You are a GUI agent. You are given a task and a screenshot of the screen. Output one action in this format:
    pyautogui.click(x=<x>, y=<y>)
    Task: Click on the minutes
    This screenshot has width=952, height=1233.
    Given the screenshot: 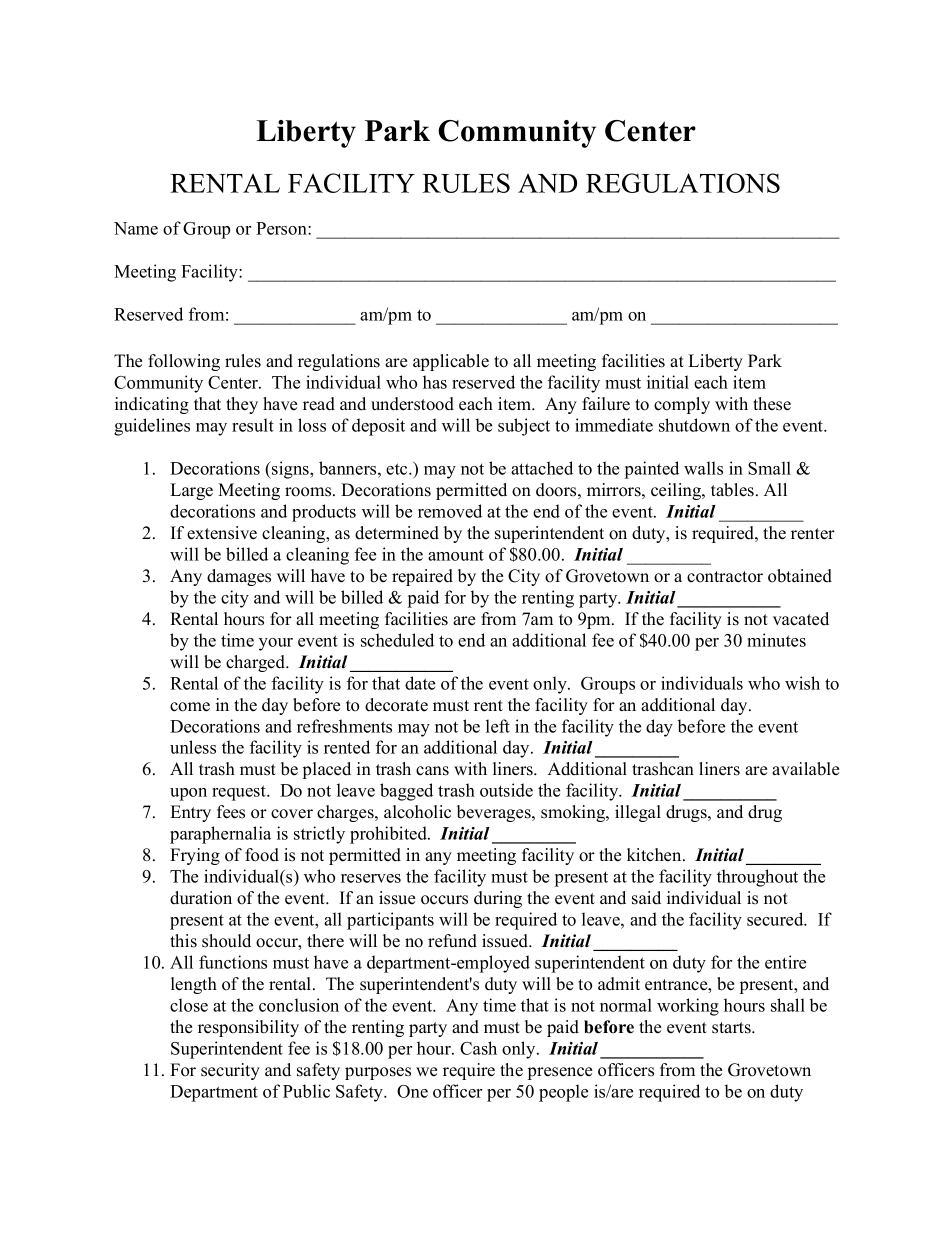 What is the action you would take?
    pyautogui.click(x=776, y=640)
